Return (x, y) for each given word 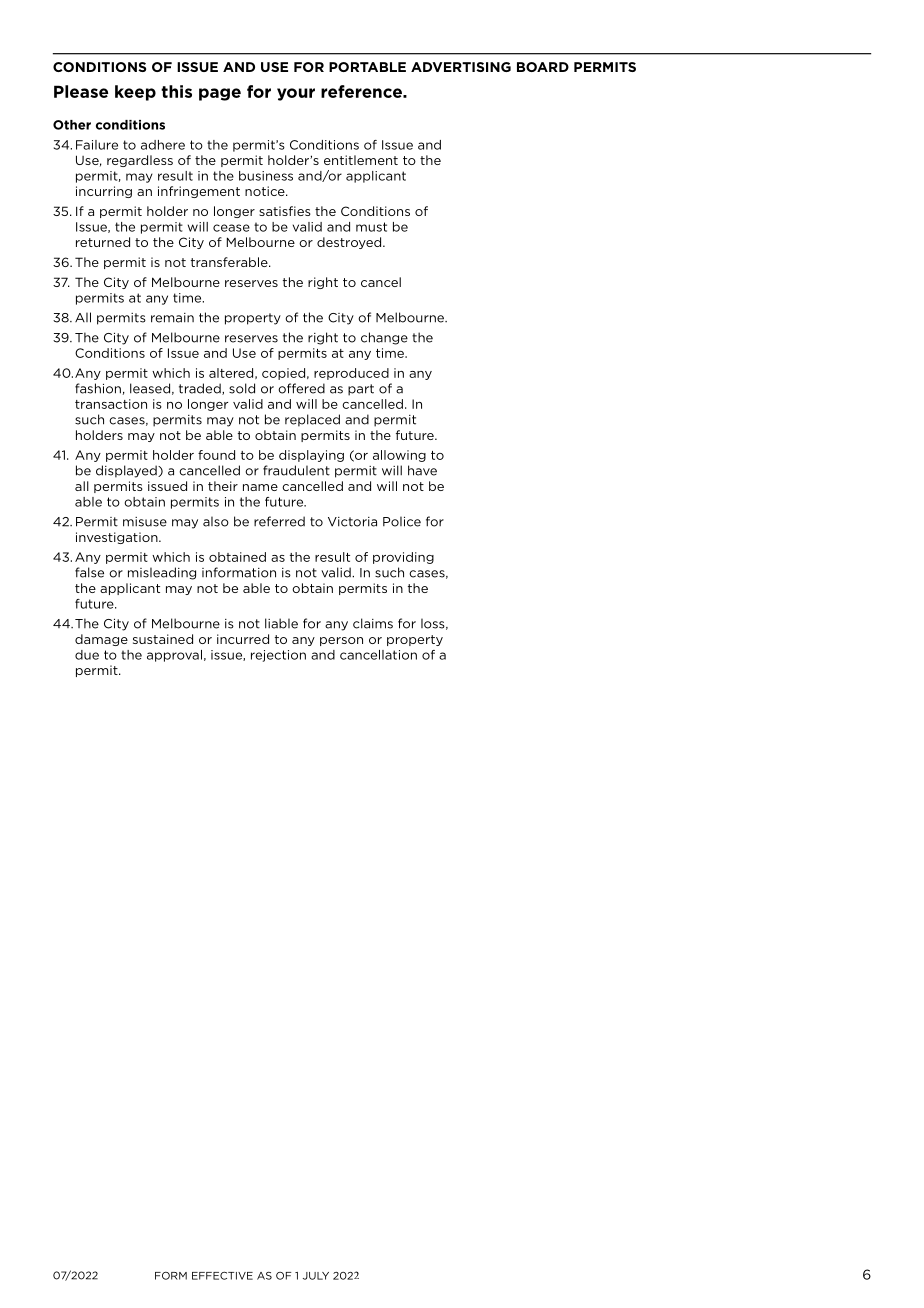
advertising (461, 67)
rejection (278, 656)
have (422, 470)
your (296, 94)
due (87, 655)
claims (373, 623)
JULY (316, 1276)
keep (135, 93)
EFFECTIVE (222, 1275)
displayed (127, 471)
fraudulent (296, 470)
